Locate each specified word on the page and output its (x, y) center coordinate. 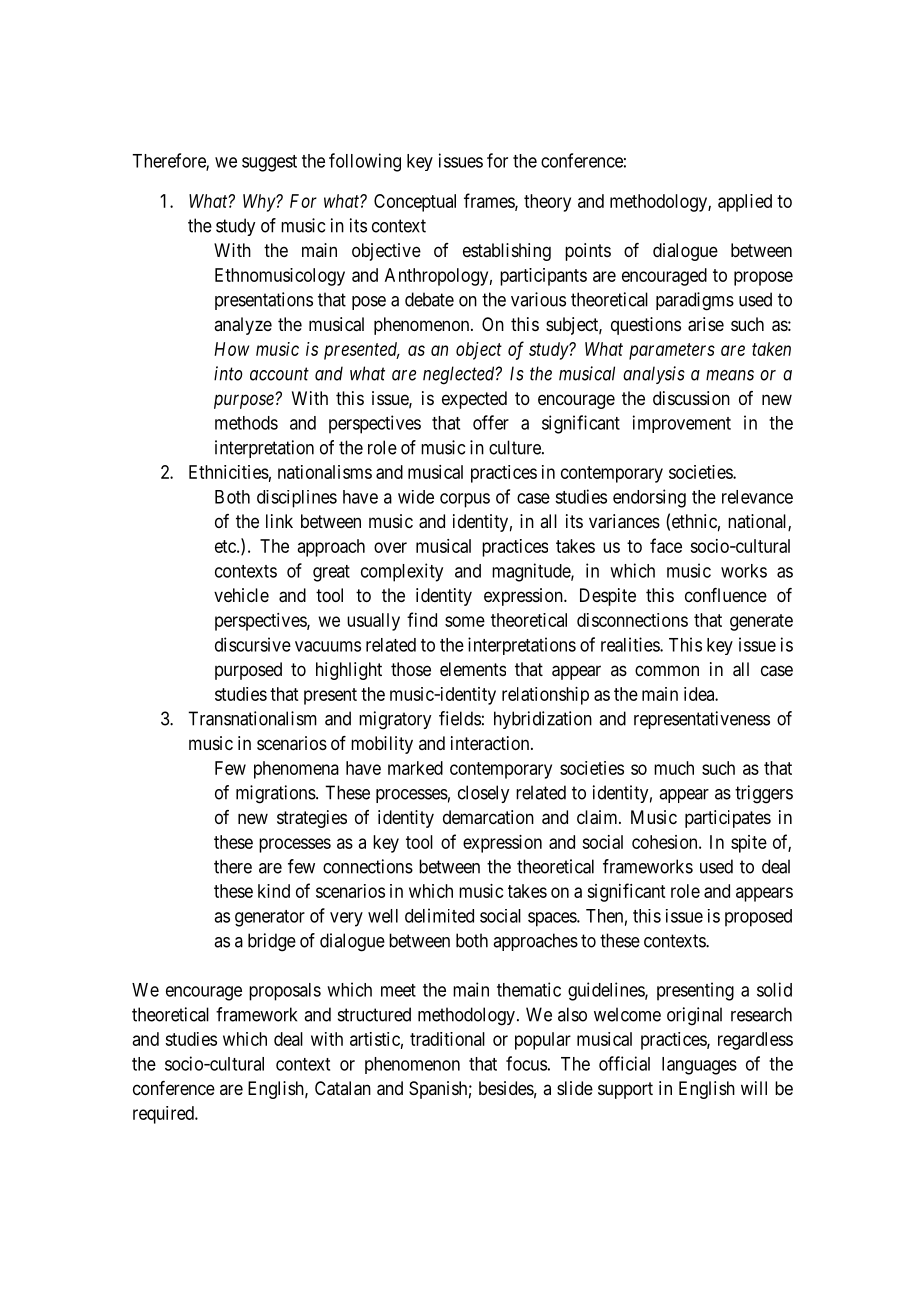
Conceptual (415, 203)
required (164, 1115)
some (465, 621)
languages (699, 1066)
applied (745, 203)
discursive (253, 644)
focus (526, 1063)
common (667, 670)
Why (260, 203)
